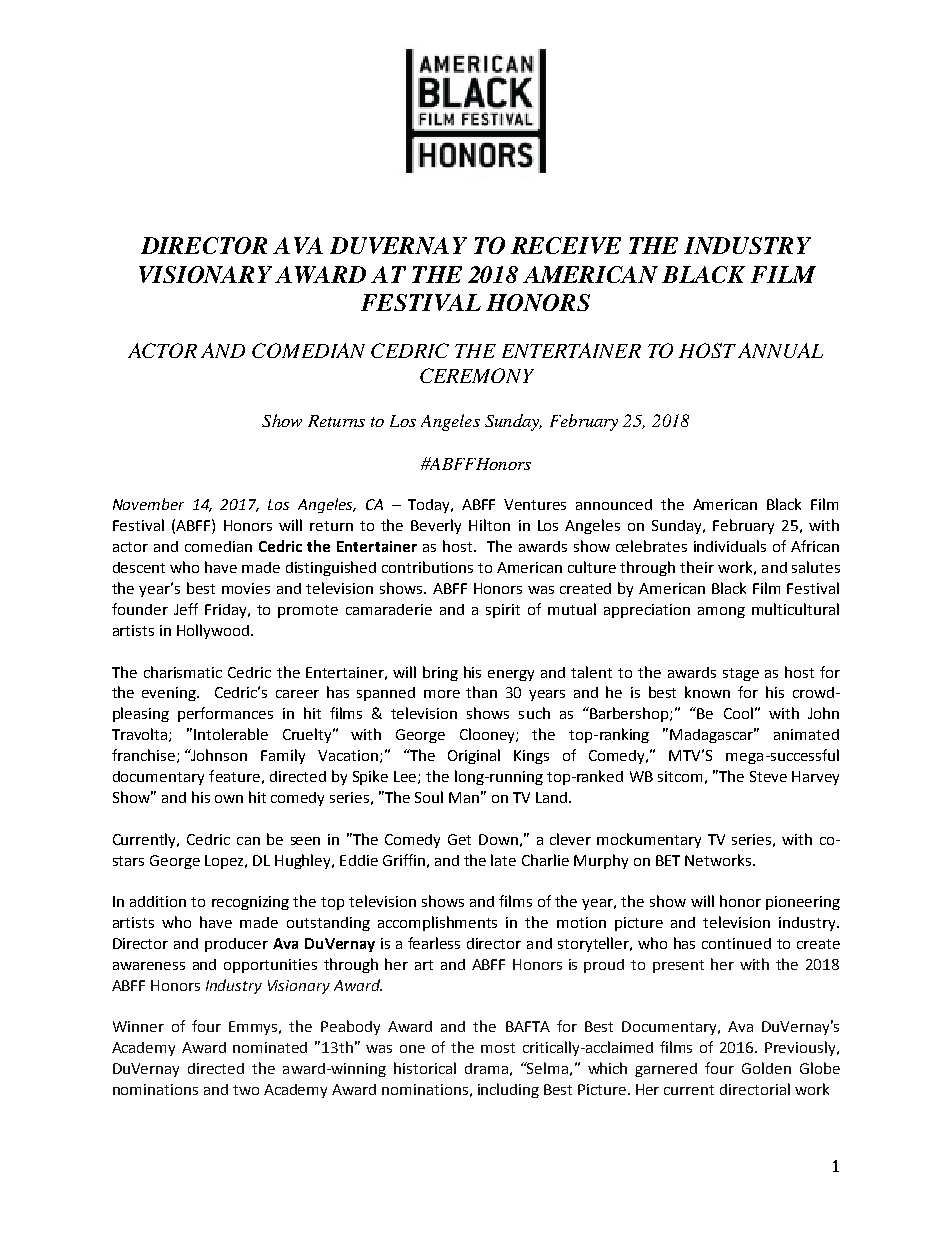 The image size is (952, 1233). I want to click on ANNUAL, so click(780, 350).
